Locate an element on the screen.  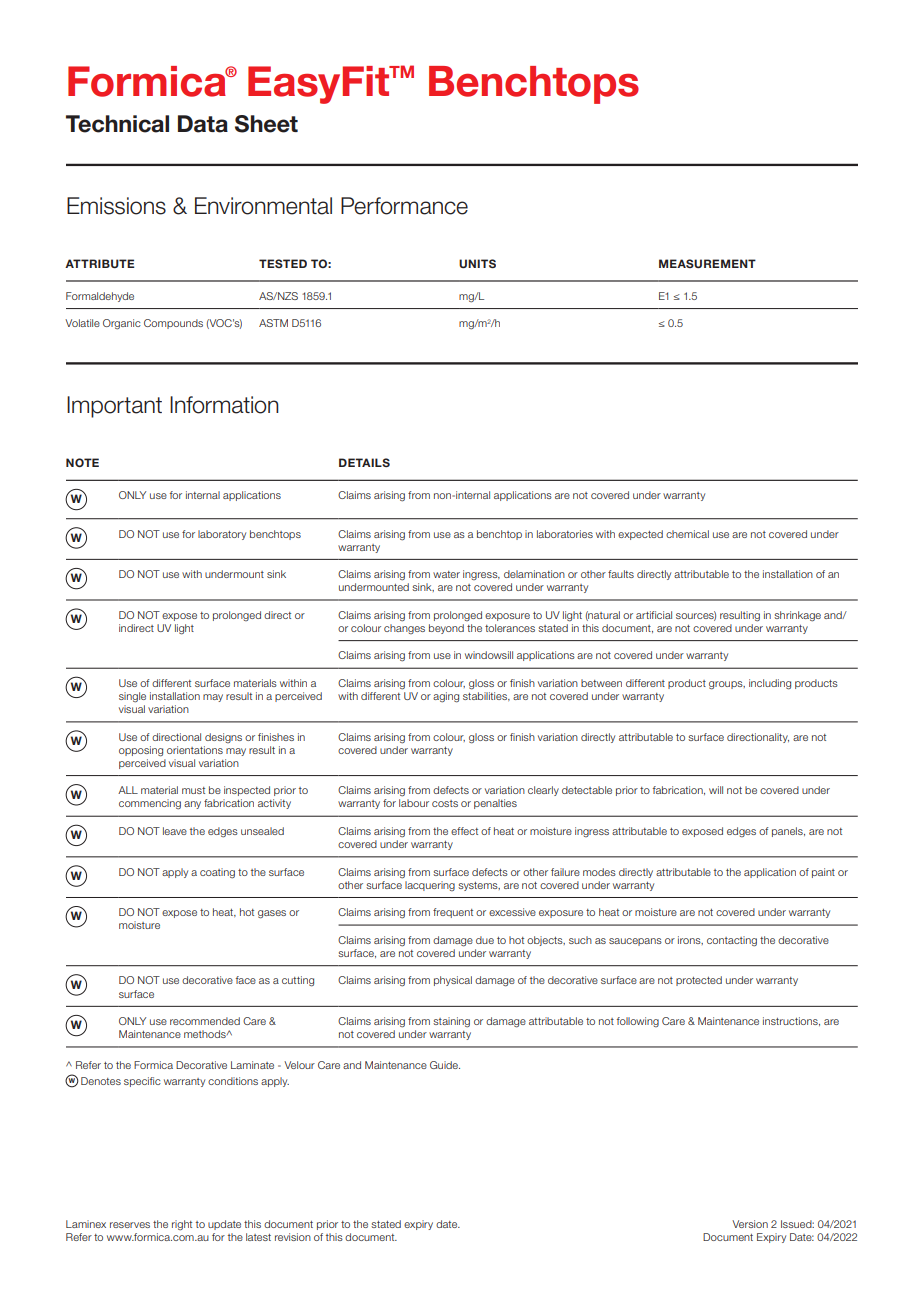
right is located at coordinates (182, 1225).
